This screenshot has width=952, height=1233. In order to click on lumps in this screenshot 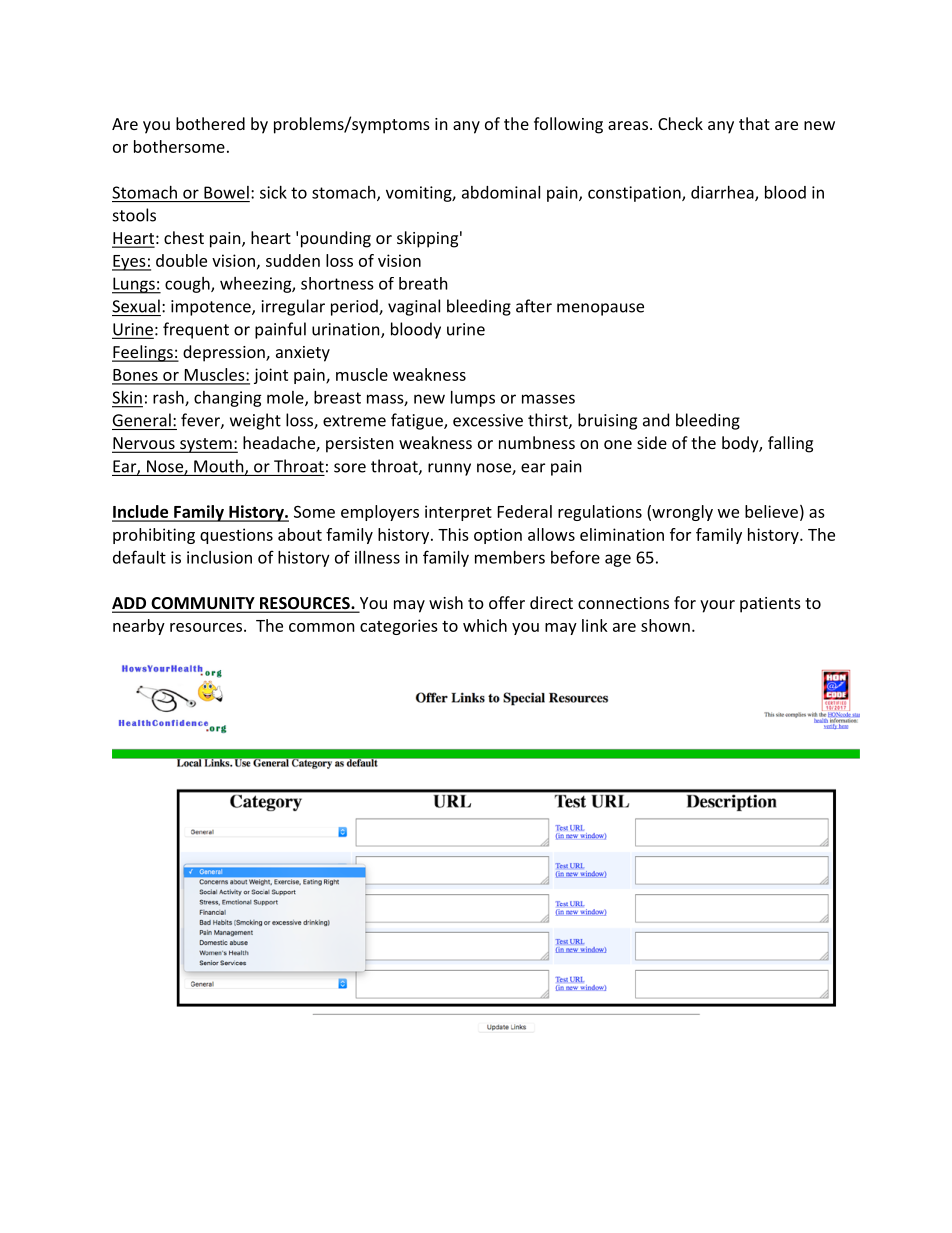, I will do `click(473, 399)`.
